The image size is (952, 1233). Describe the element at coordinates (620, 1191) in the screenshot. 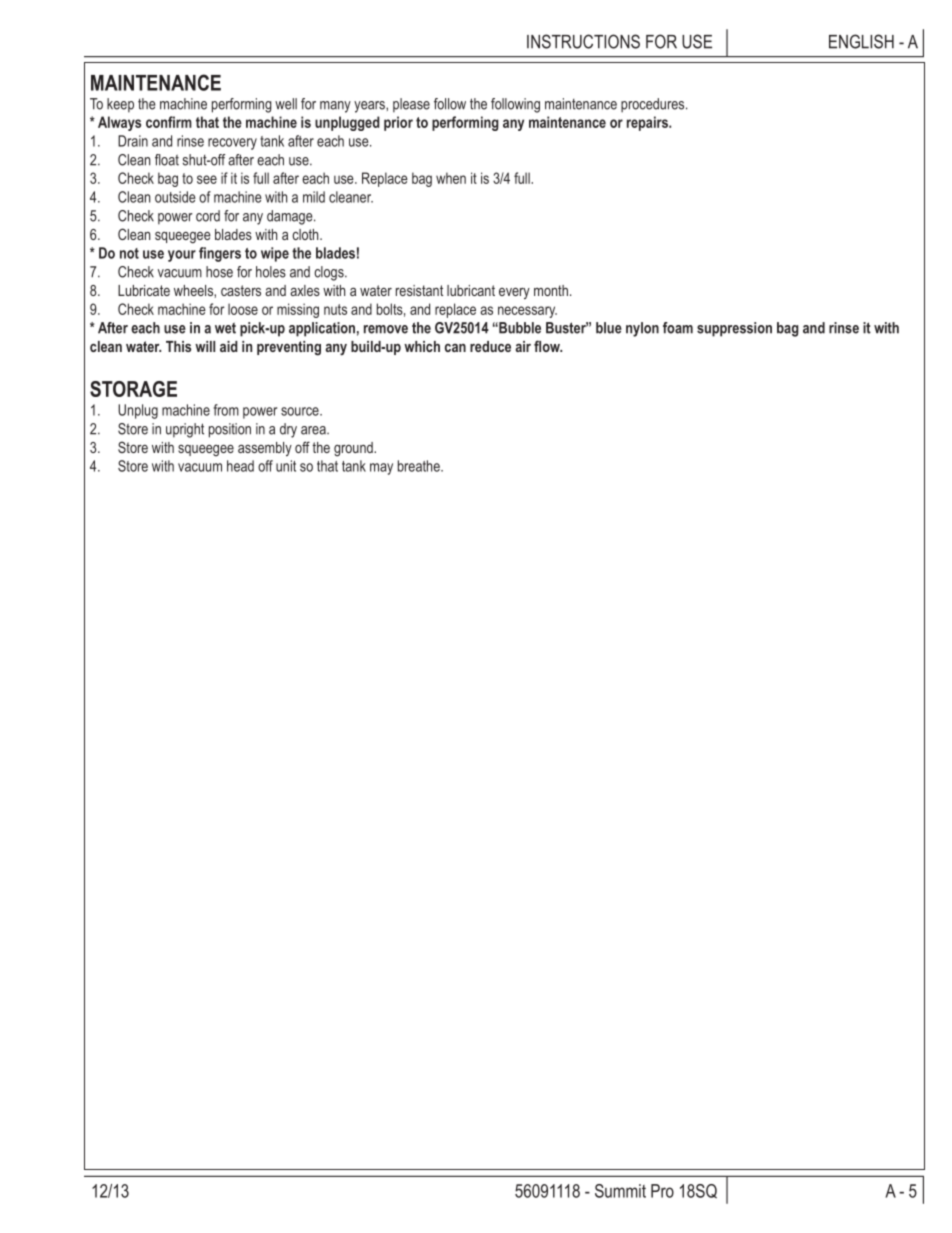

I see `Summit` at that location.
